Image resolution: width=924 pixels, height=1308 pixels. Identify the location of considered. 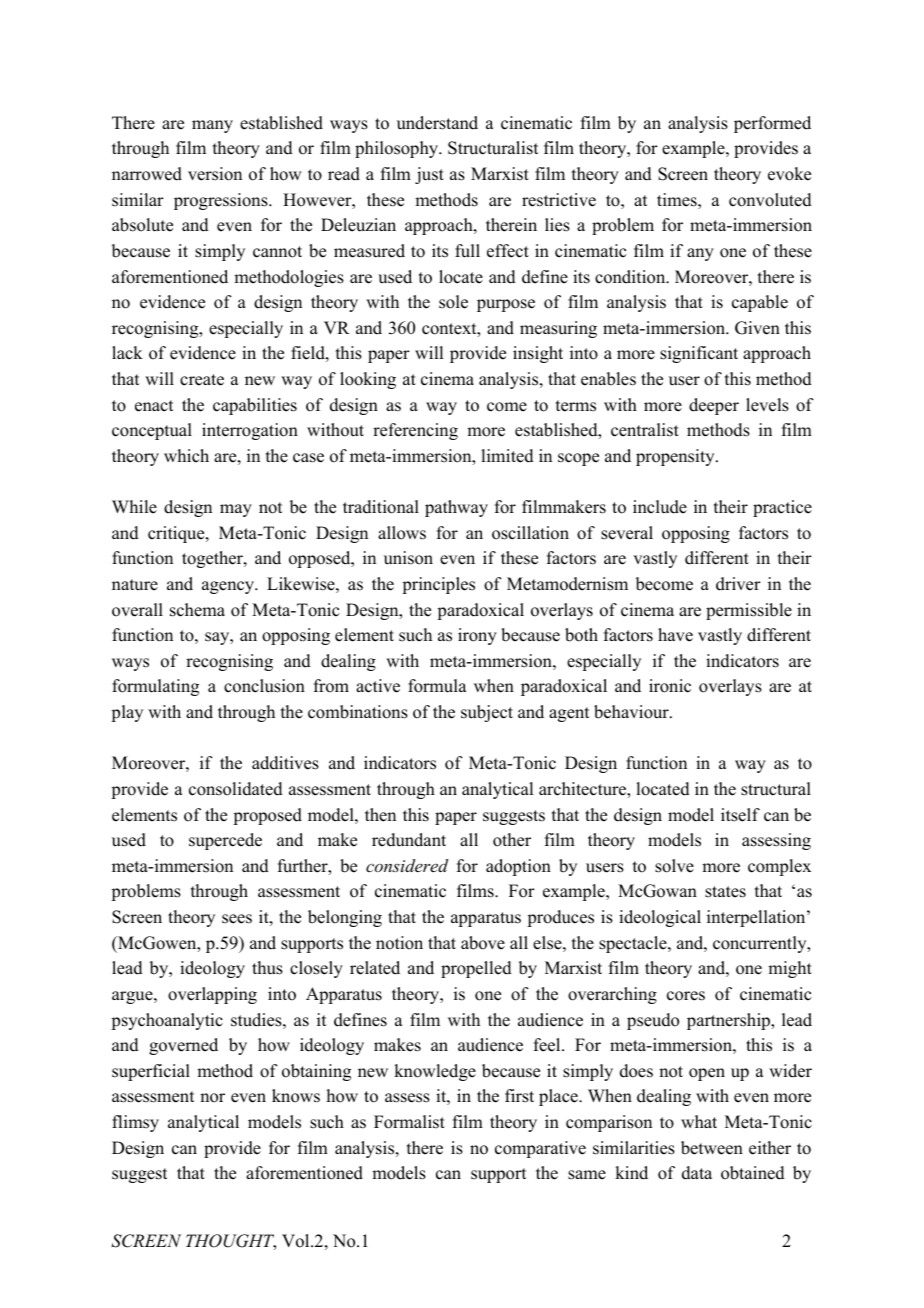
(407, 865).
